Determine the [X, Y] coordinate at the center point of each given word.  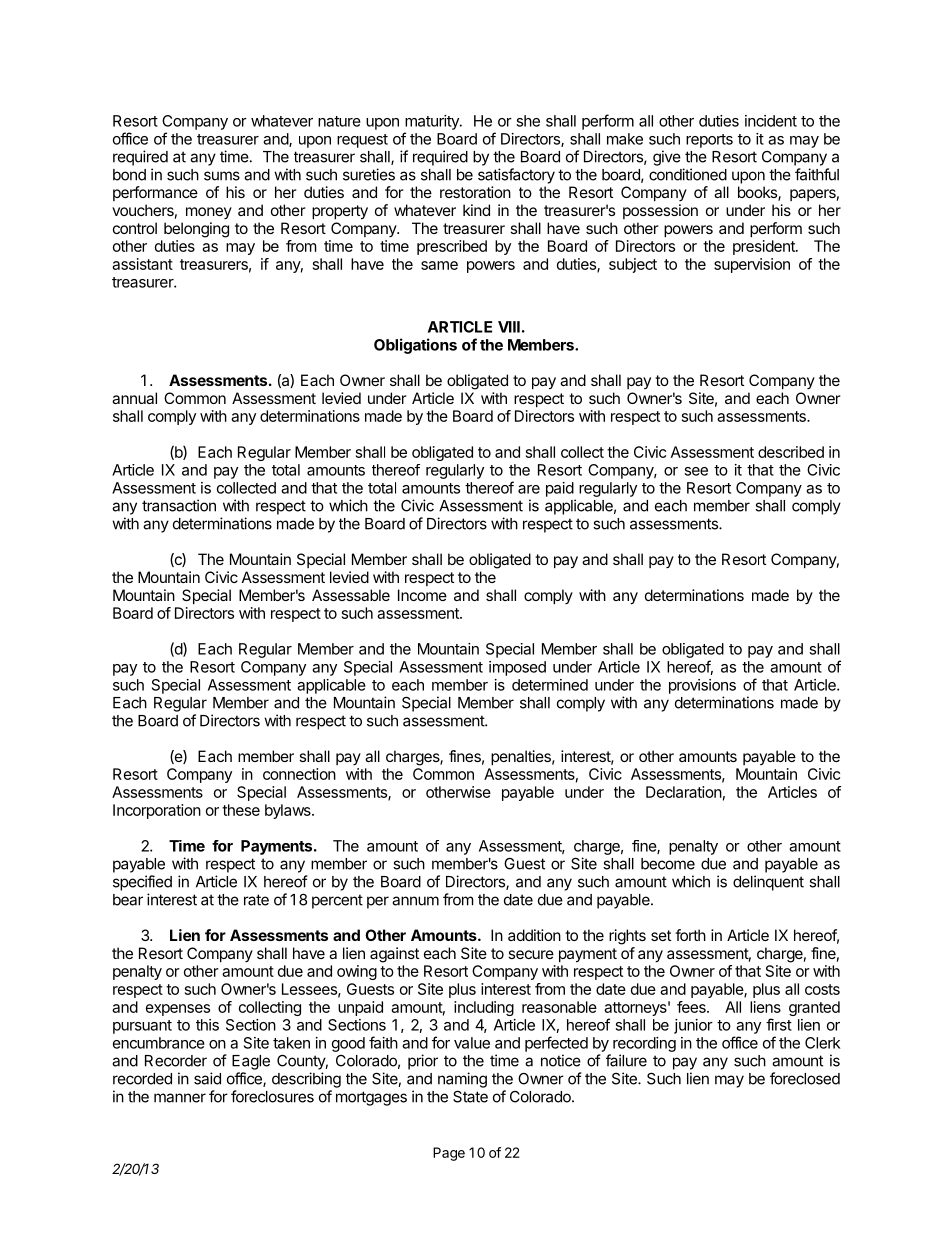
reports [709, 141]
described [791, 452]
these [241, 810]
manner [180, 1098]
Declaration [684, 792]
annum [415, 901]
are [529, 489]
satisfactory [516, 176]
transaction [179, 505]
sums [222, 176]
